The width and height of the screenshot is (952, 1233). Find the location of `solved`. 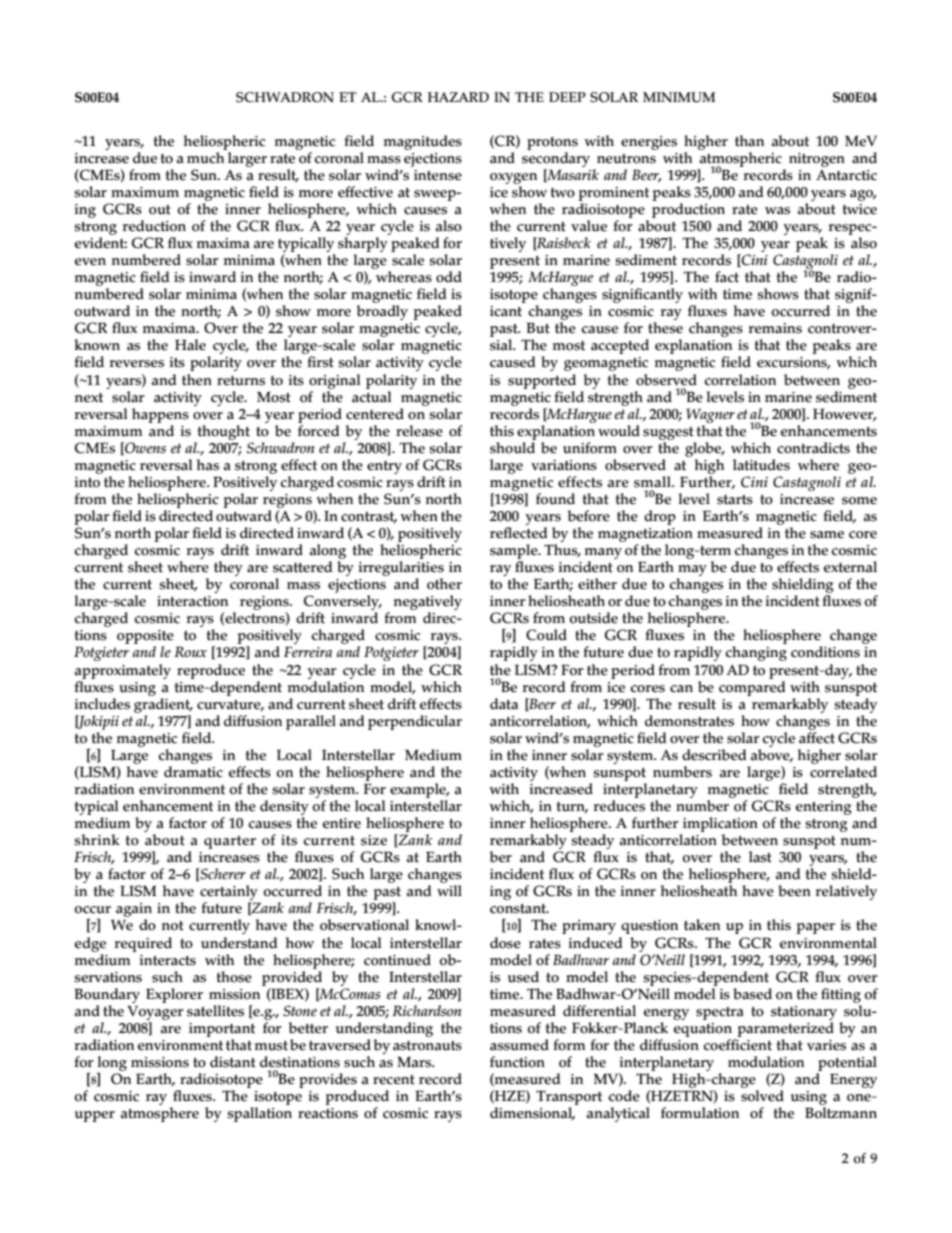

solved is located at coordinates (762, 1096).
